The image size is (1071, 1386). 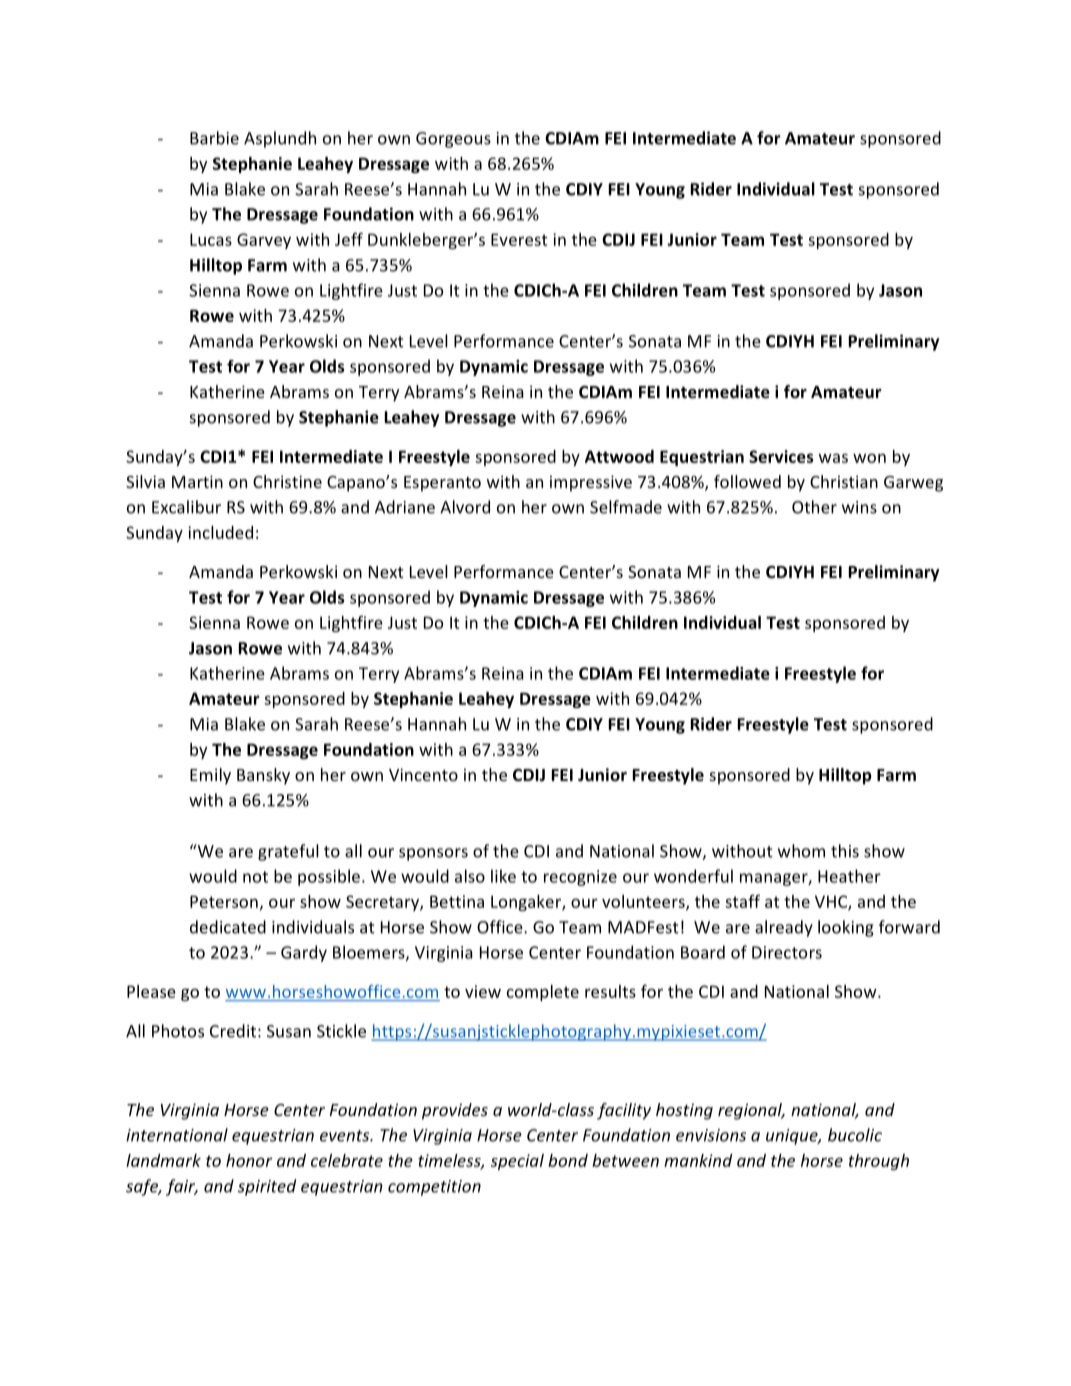 What do you see at coordinates (855, 1135) in the image?
I see `bucolic` at bounding box center [855, 1135].
